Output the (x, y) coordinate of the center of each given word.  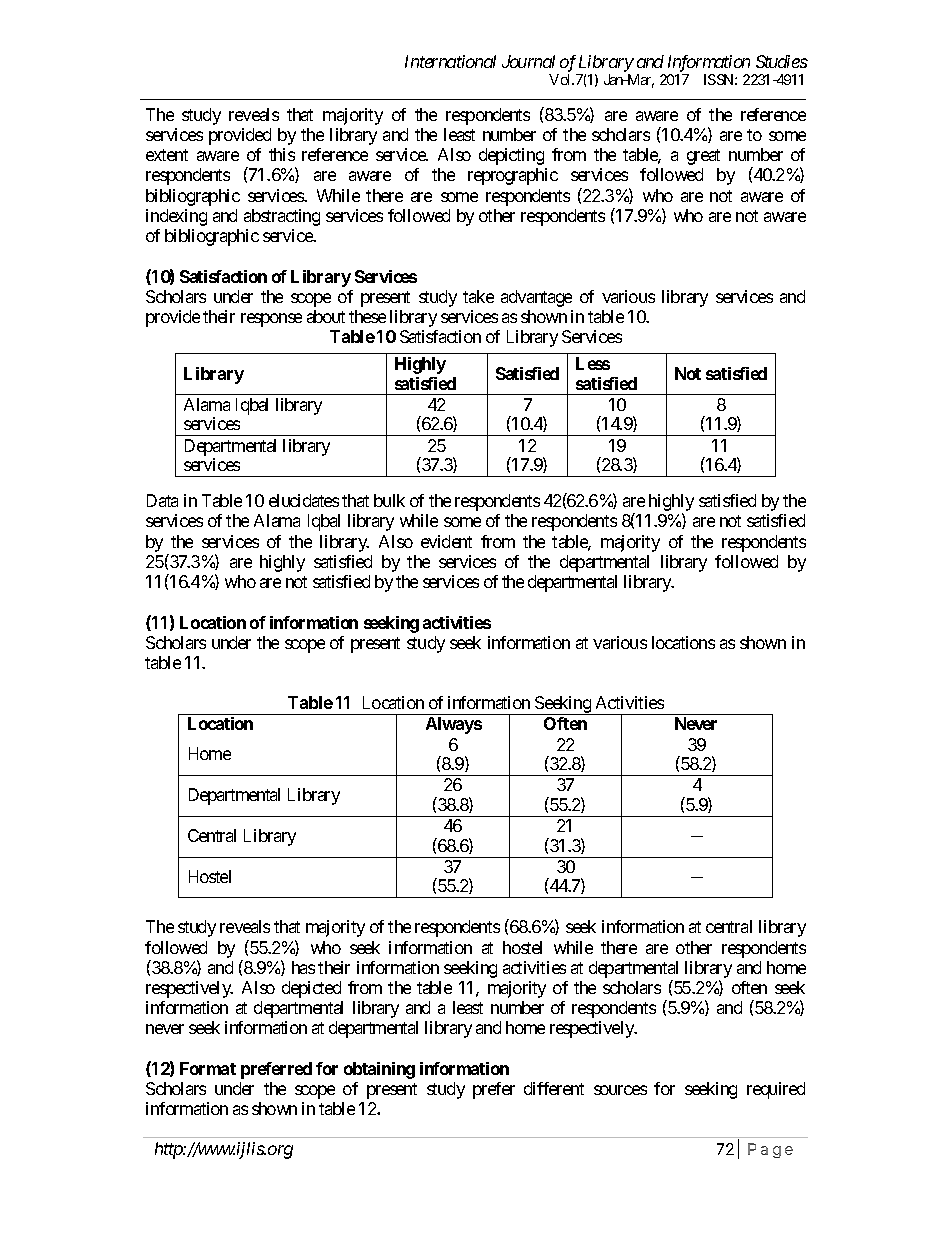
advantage (536, 298)
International (450, 61)
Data (162, 500)
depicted (311, 989)
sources (620, 1090)
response (271, 320)
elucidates (304, 500)
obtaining (379, 1070)
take (478, 296)
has (303, 967)
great (703, 157)
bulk (389, 500)
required (776, 1090)
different (554, 1088)
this (282, 154)
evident (446, 541)
